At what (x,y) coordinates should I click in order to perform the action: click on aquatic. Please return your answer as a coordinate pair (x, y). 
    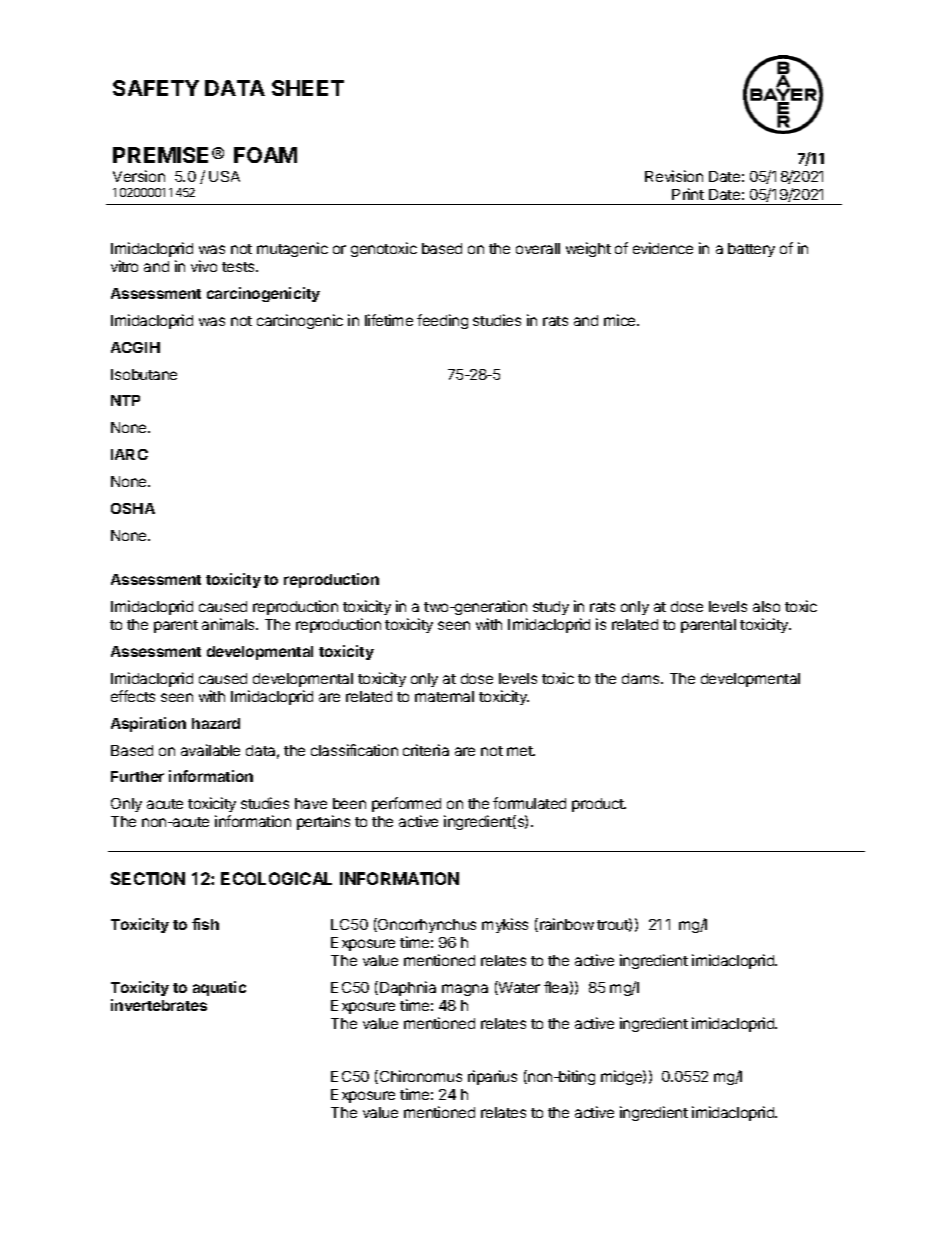
    Looking at the image, I should click on (219, 988).
